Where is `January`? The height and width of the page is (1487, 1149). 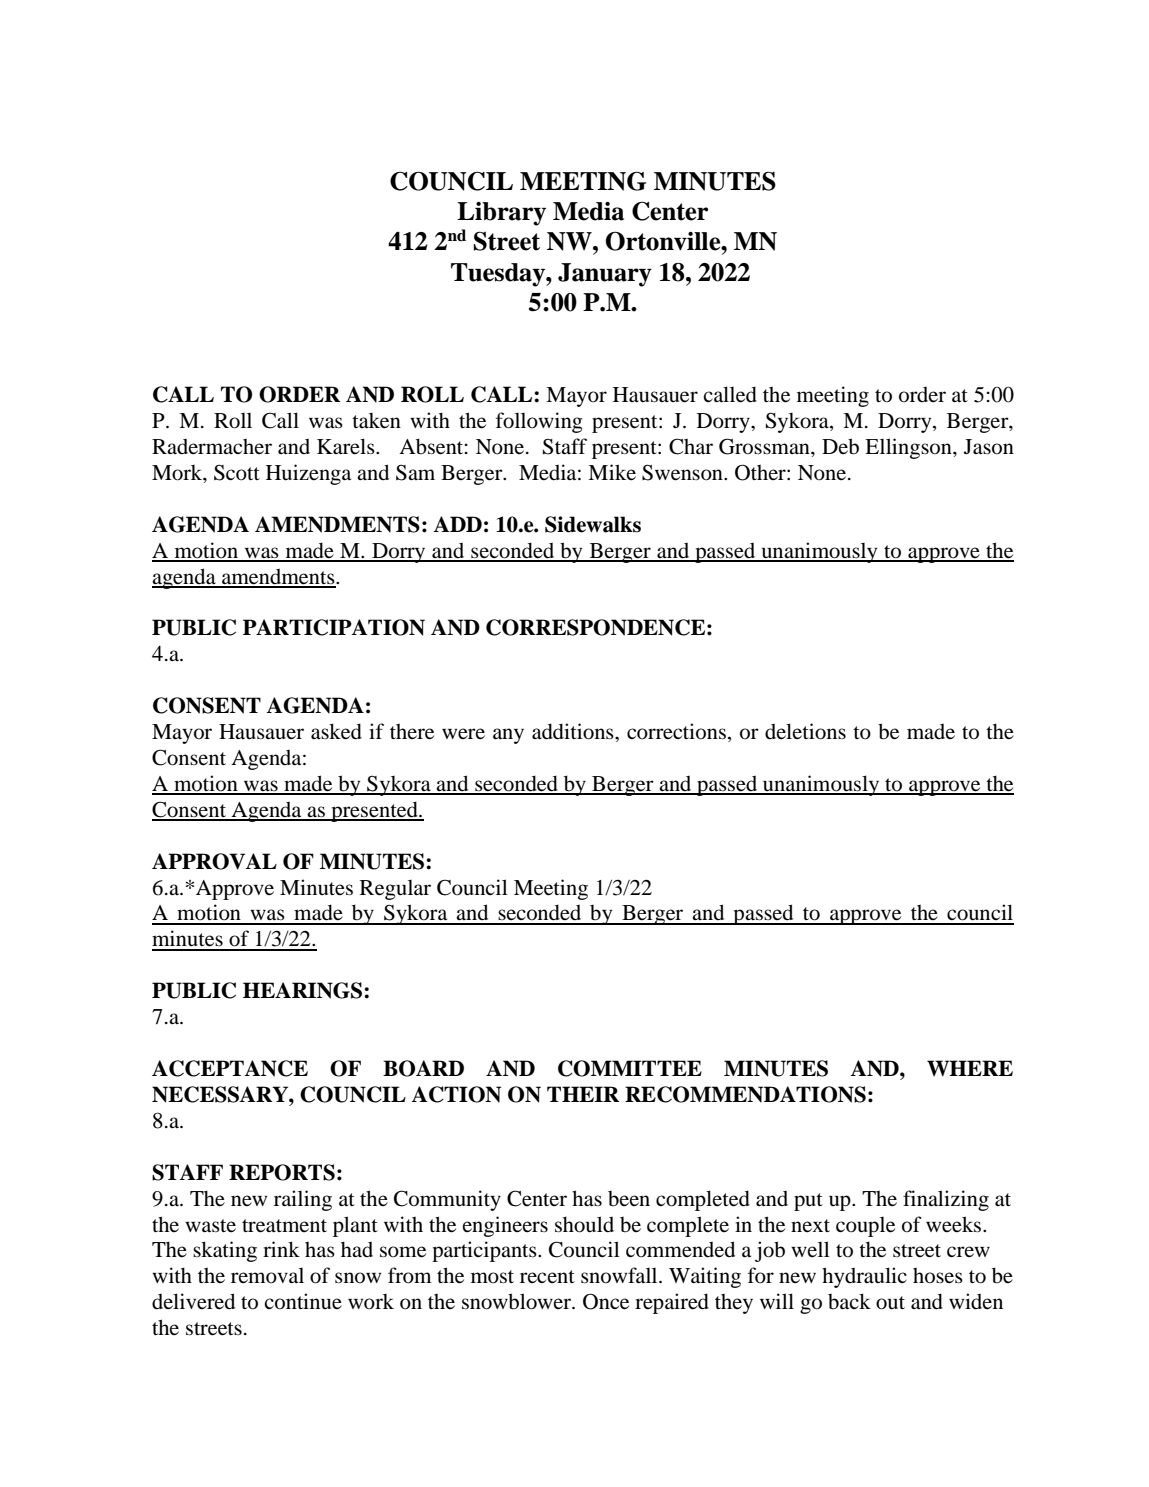
January is located at coordinates (605, 275).
